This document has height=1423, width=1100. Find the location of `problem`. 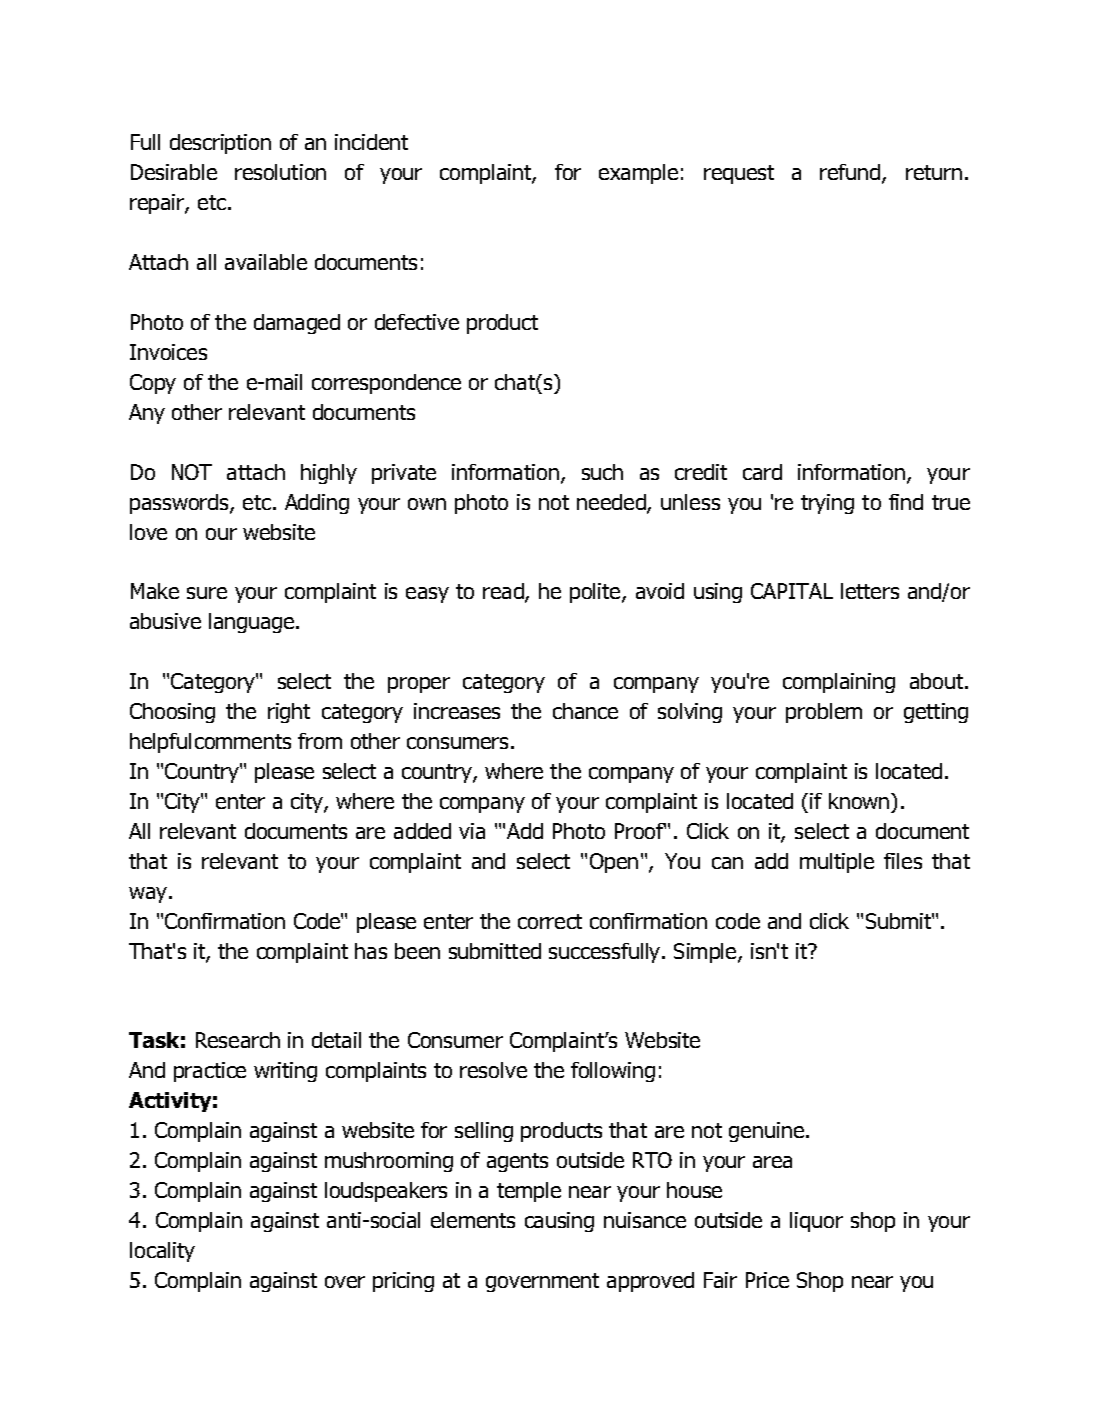

problem is located at coordinates (824, 713).
